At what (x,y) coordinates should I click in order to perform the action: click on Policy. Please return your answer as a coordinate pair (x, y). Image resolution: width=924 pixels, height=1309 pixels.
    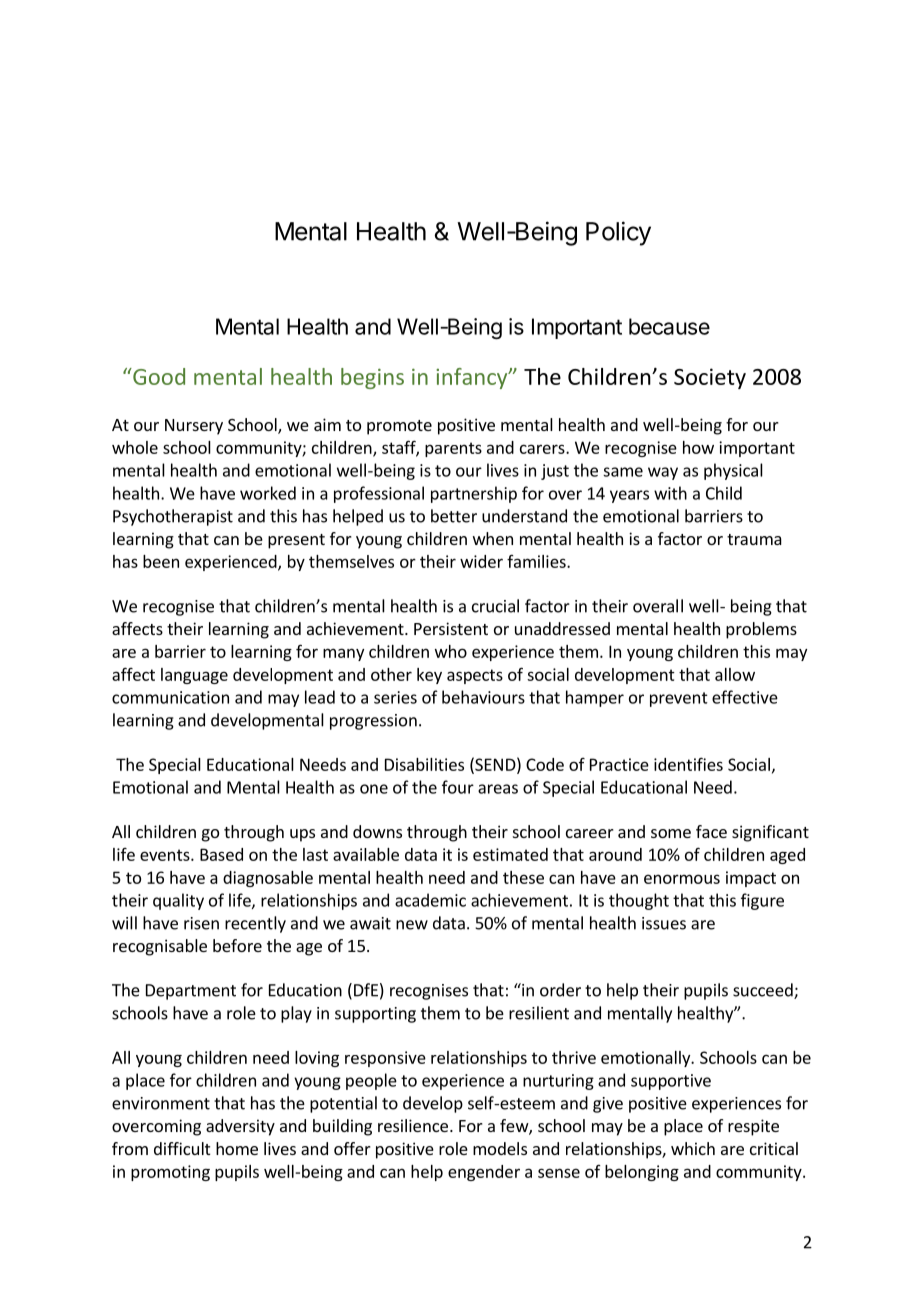
    Looking at the image, I should click on (618, 233).
